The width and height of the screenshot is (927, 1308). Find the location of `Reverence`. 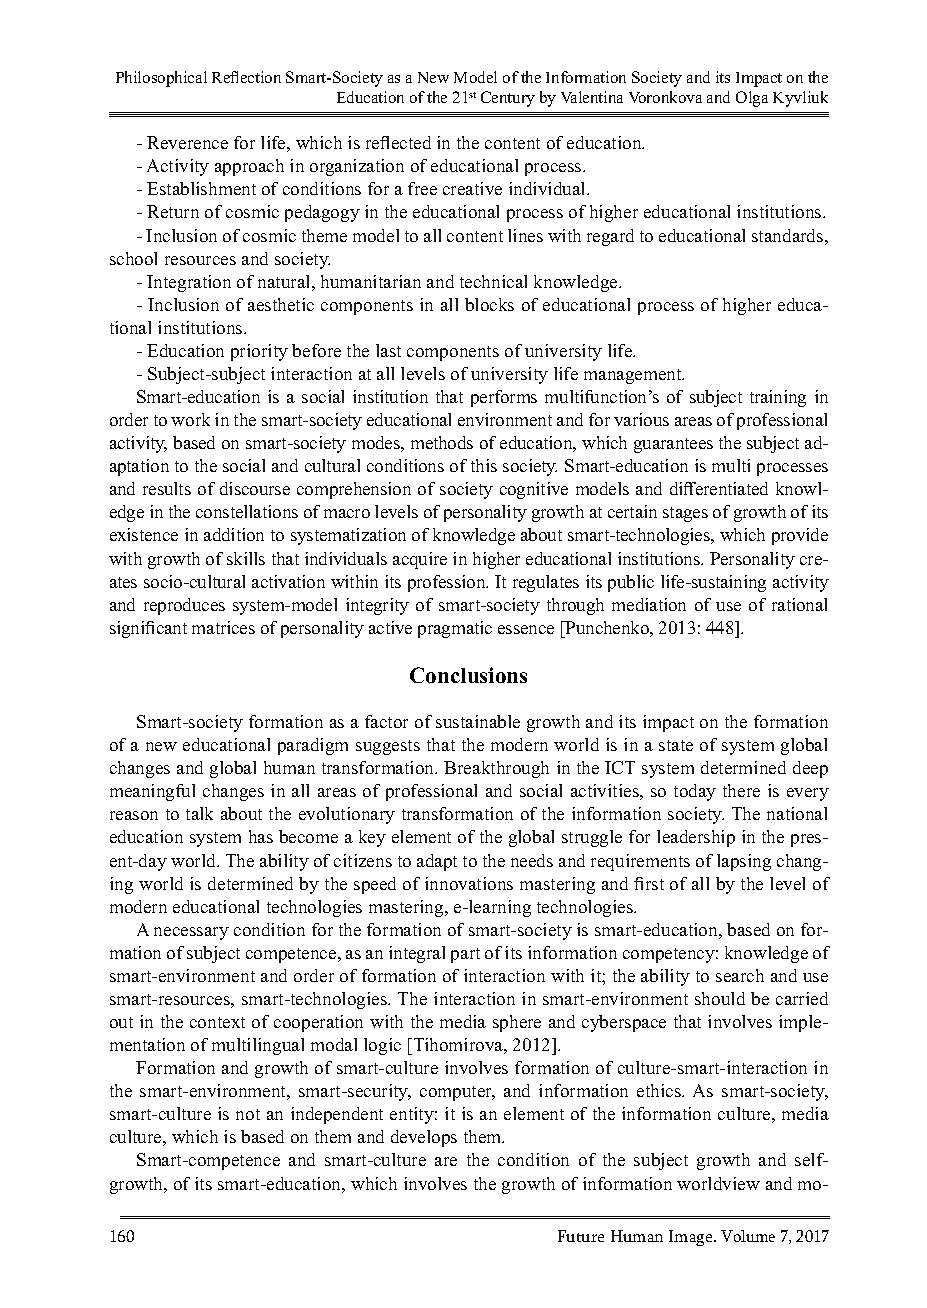

Reverence is located at coordinates (187, 142).
